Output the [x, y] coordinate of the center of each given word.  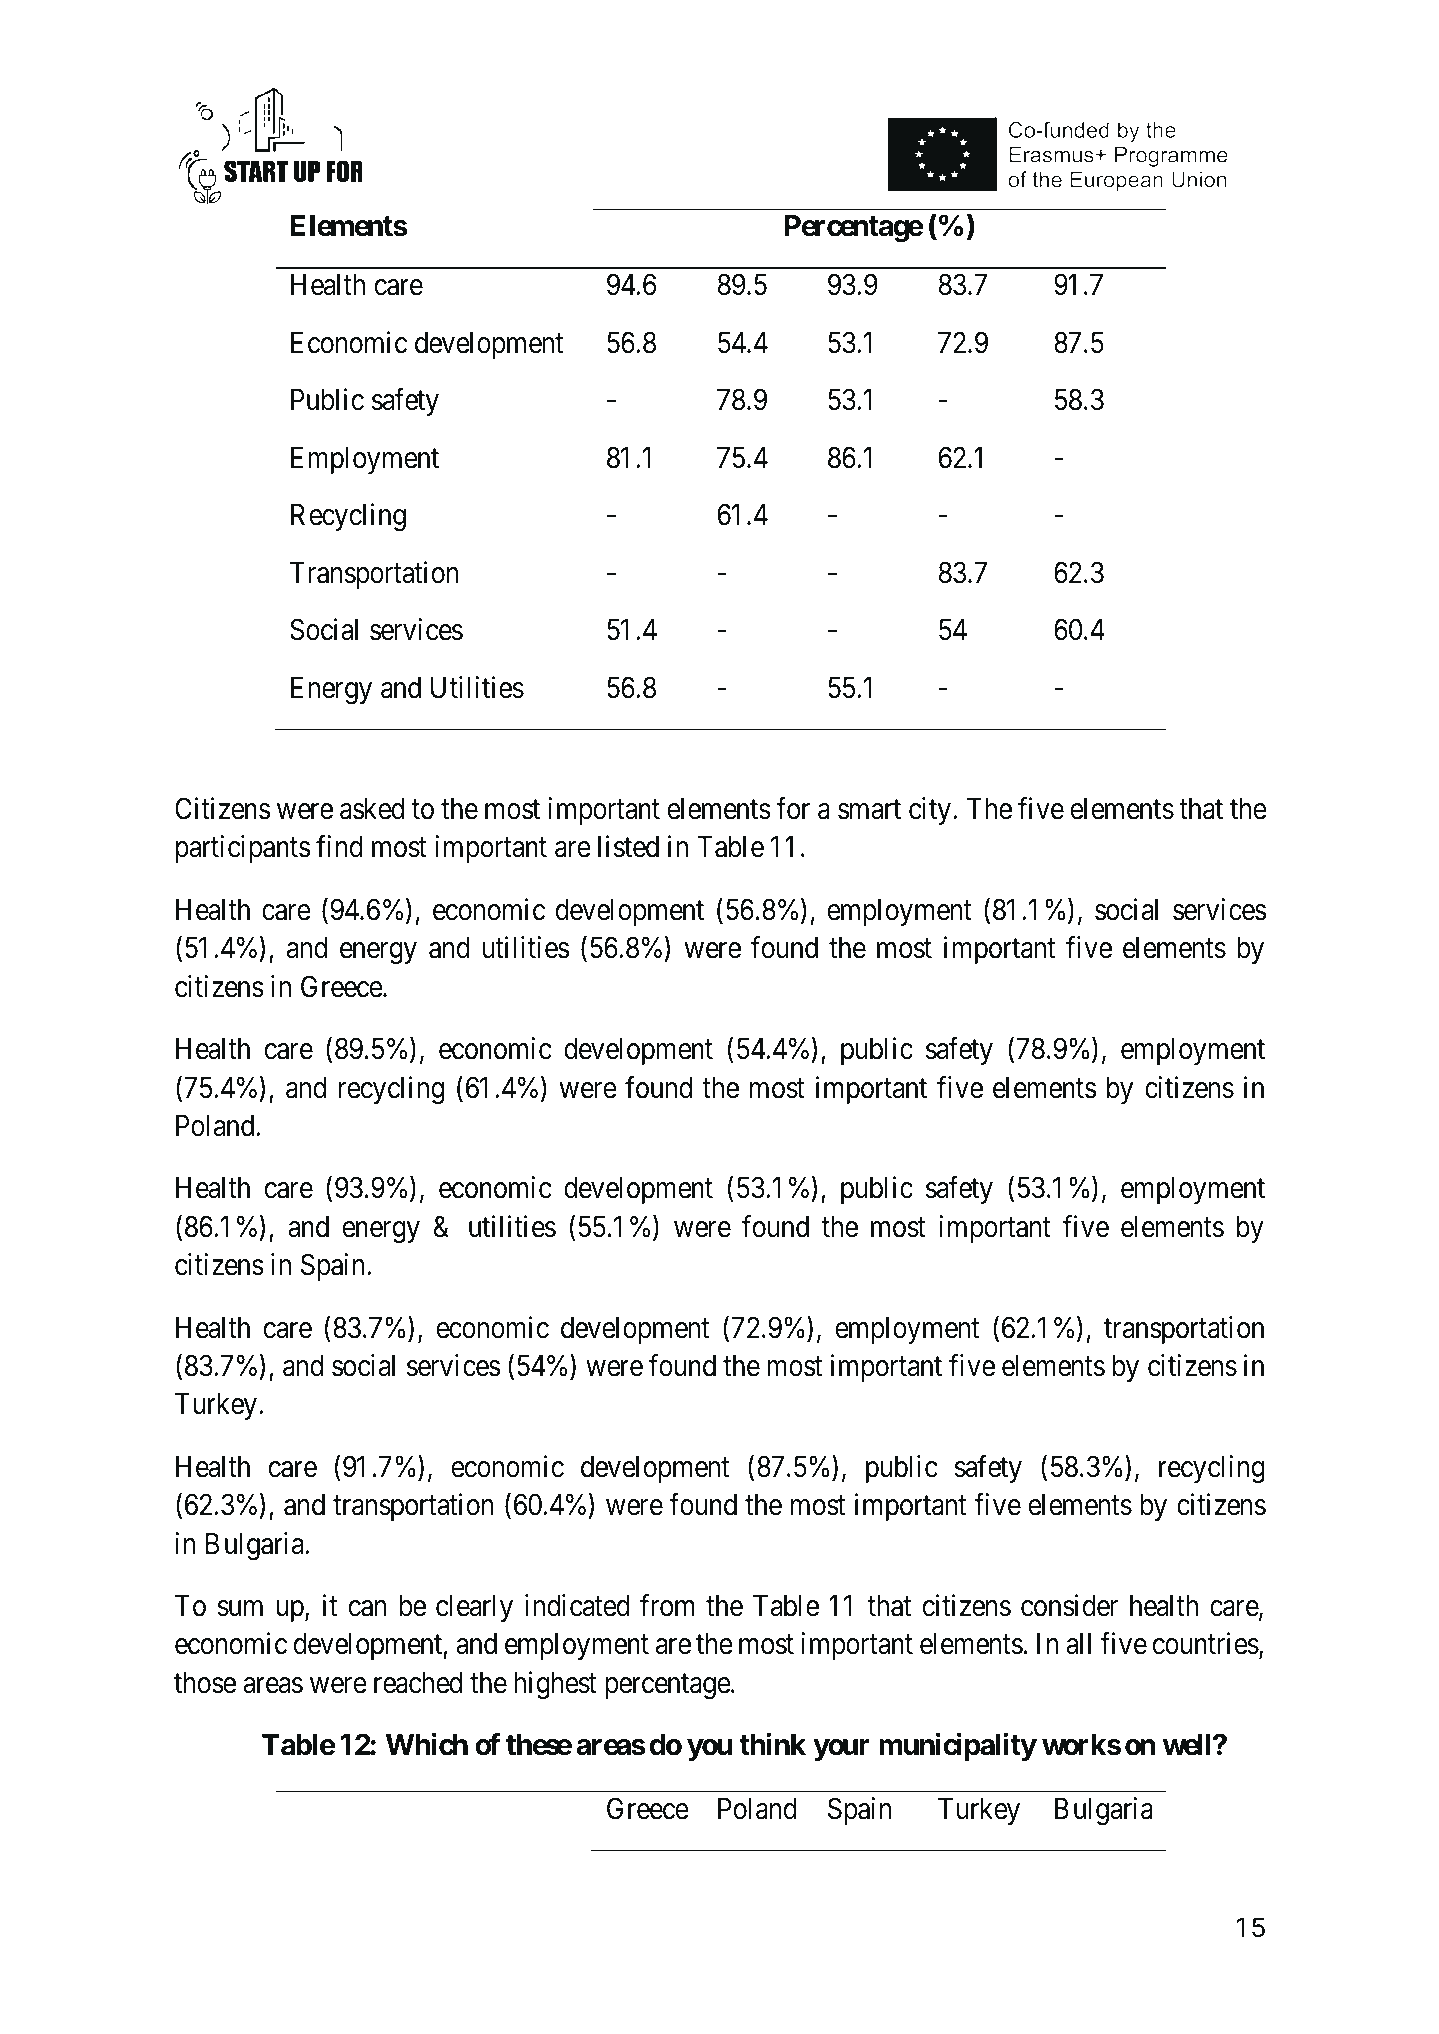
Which [427, 1744]
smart [869, 810]
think [772, 1744]
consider [1069, 1605]
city [930, 811]
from [667, 1605]
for [793, 808]
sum [240, 1609]
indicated [577, 1605]
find [339, 847]
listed [628, 847]
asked [372, 809]
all [1078, 1644]
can [368, 1609]
